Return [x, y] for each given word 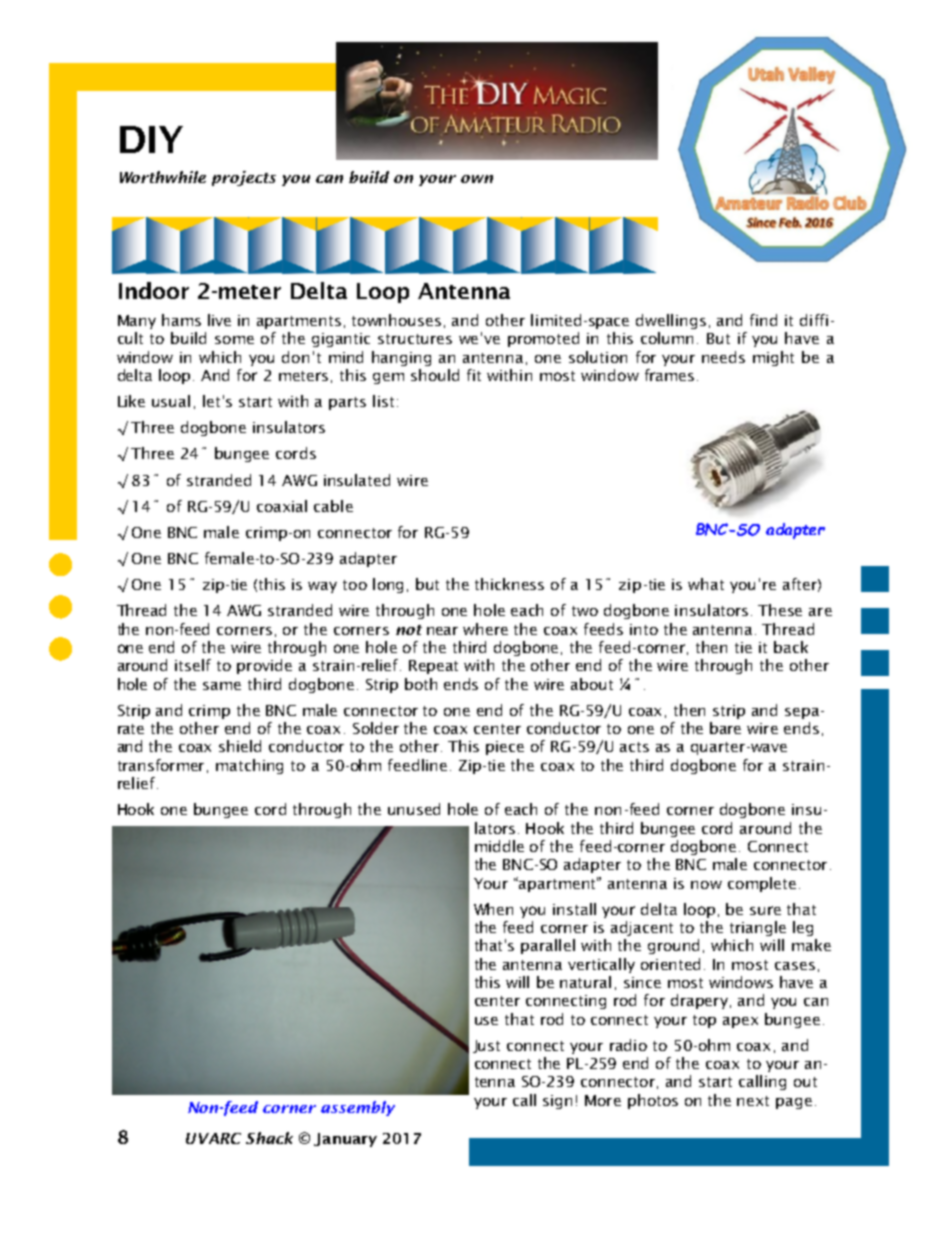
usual [171, 401]
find [763, 320]
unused [414, 809]
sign [557, 1102]
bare [725, 728]
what [706, 584]
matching [249, 766]
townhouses [396, 320]
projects [244, 178]
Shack [269, 1138]
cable [333, 506]
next [753, 1101]
